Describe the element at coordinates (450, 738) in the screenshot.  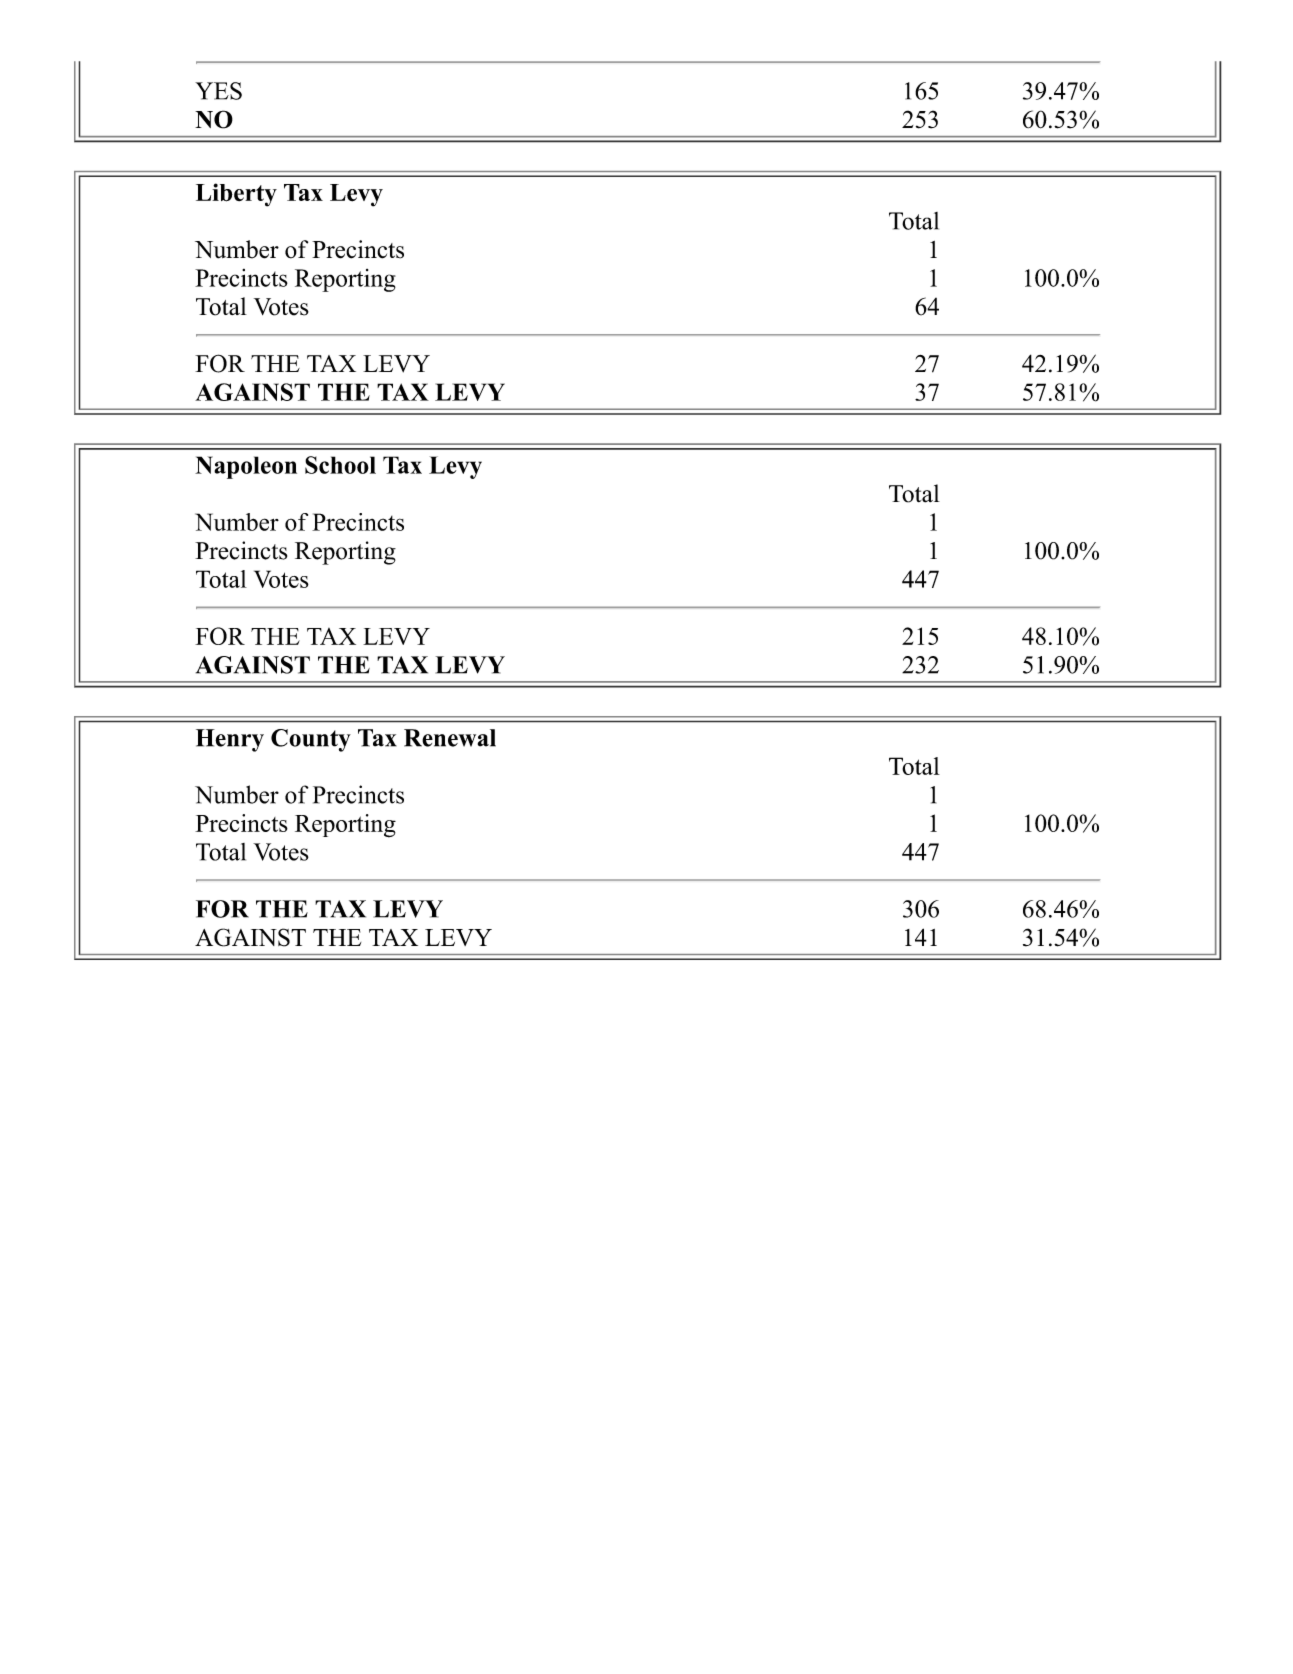
I see `Renewal` at that location.
